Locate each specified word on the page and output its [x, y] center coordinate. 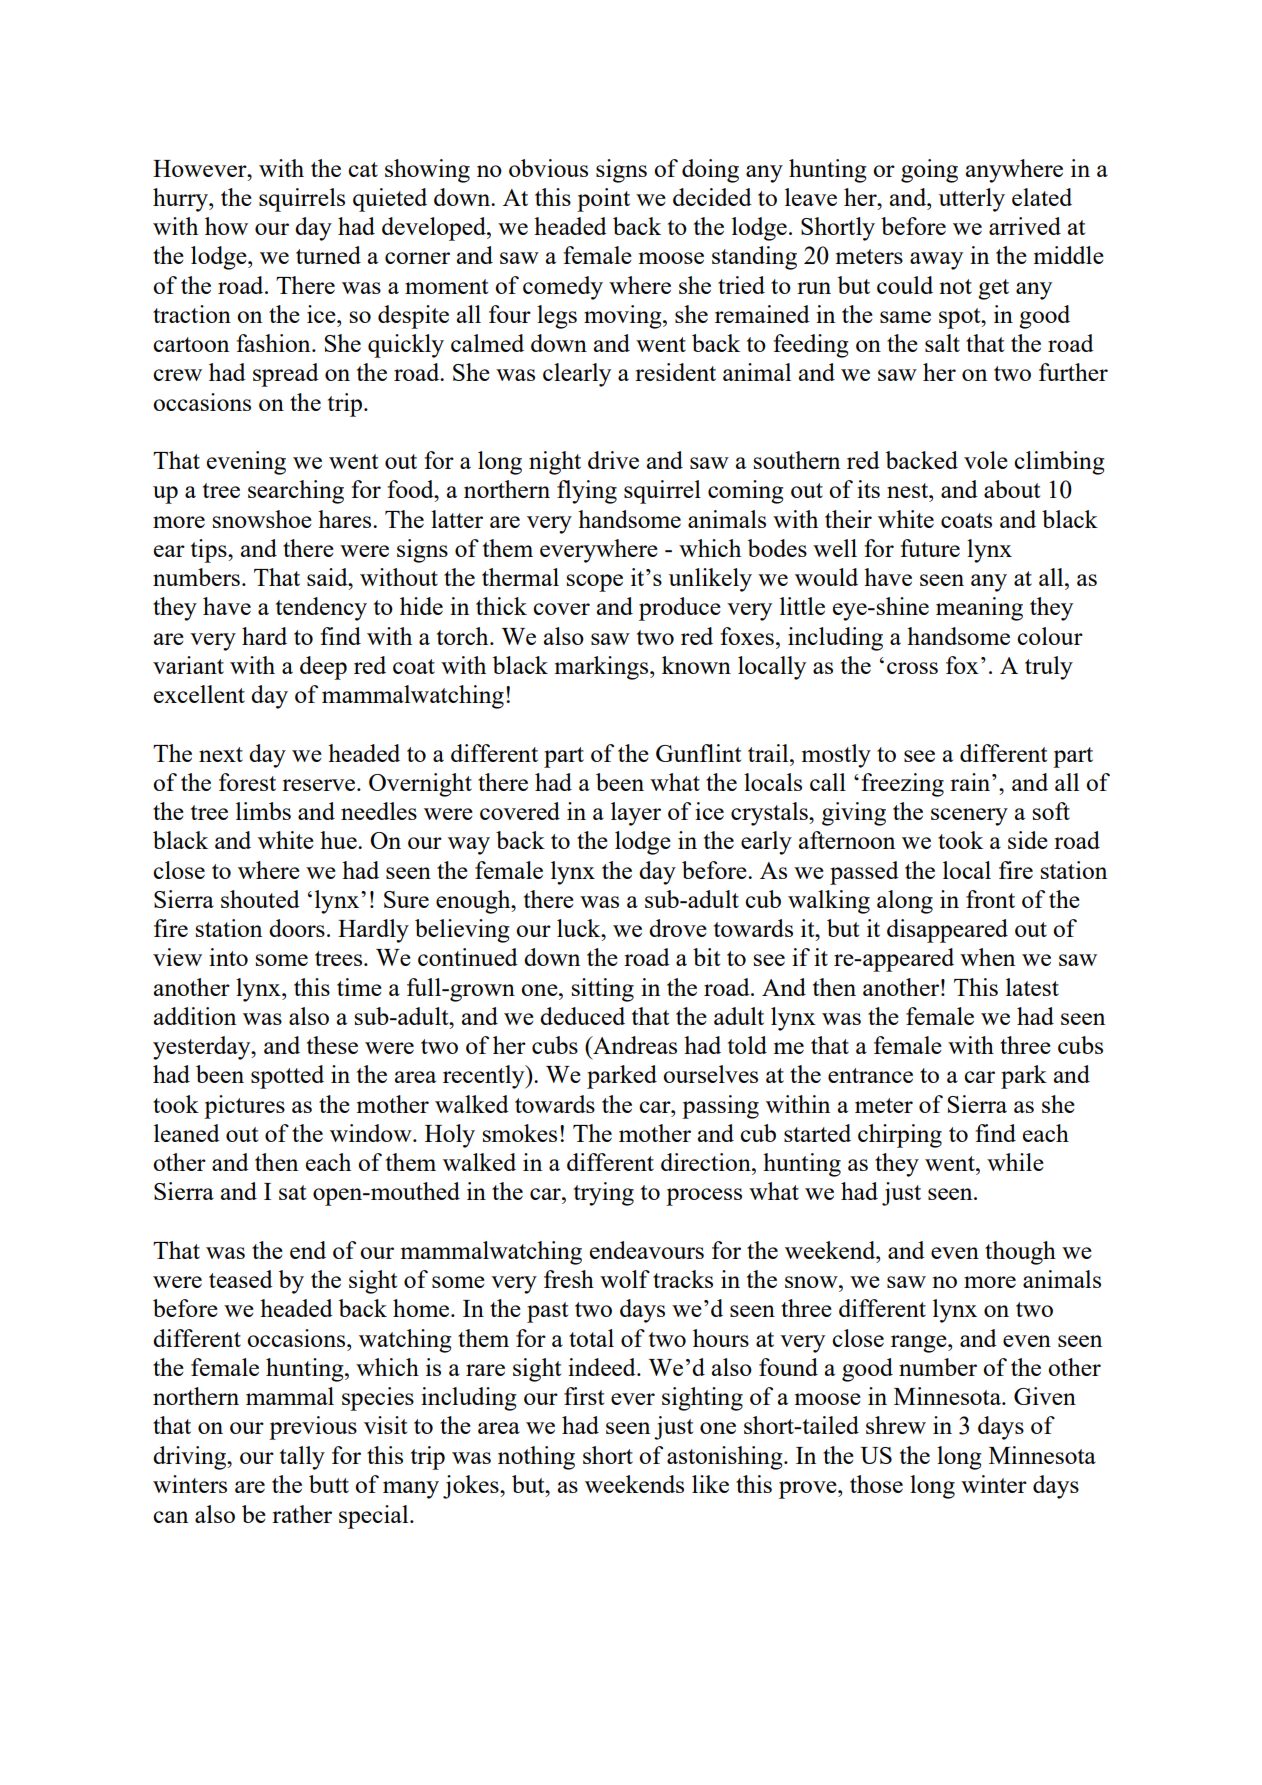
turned [328, 255]
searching [296, 492]
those [876, 1484]
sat [292, 1192]
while [1015, 1162]
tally [302, 1458]
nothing [536, 1458]
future [930, 548]
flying [587, 492]
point [603, 200]
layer [636, 814]
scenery [969, 817]
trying [604, 1194]
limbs [263, 811]
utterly [972, 200]
